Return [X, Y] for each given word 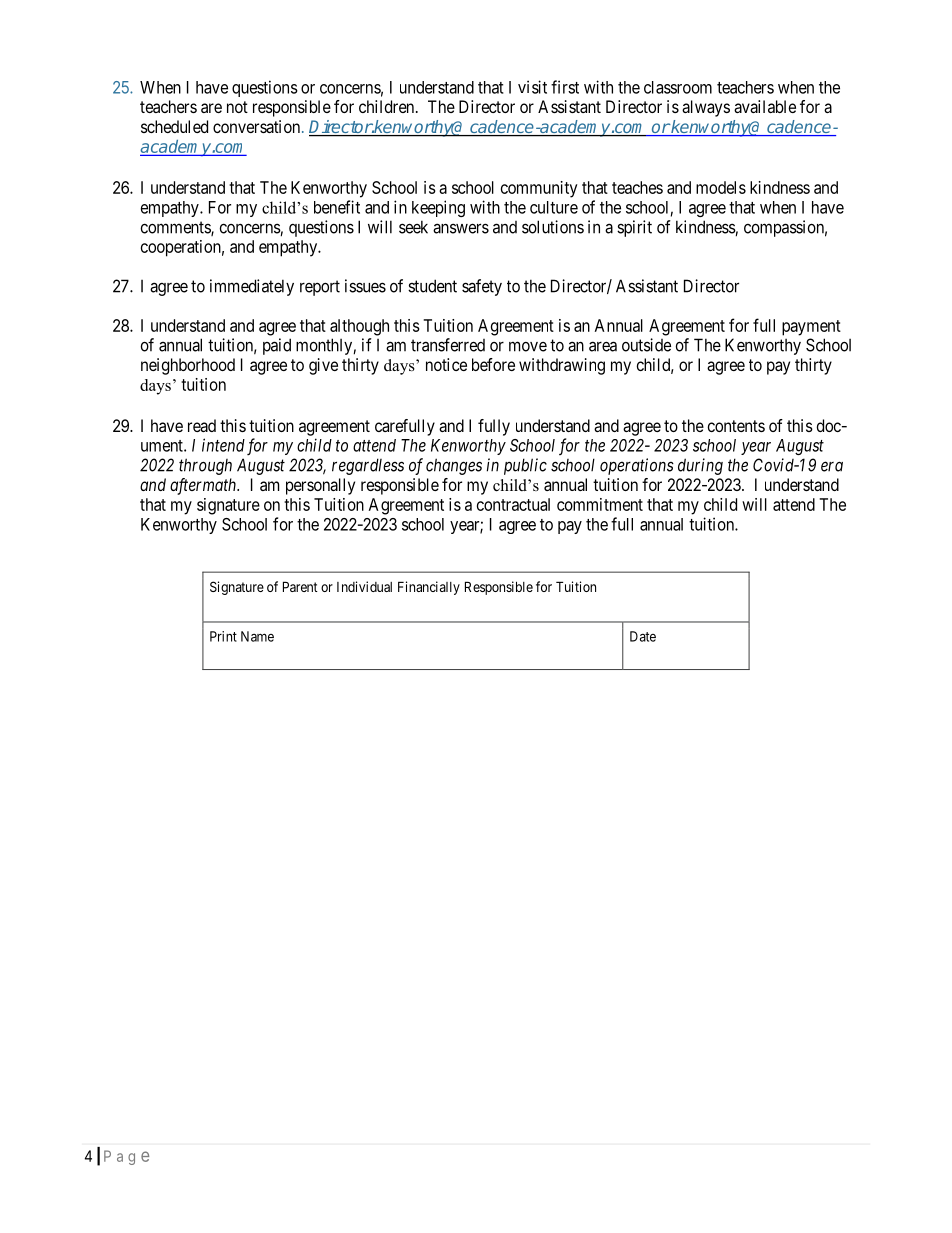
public [525, 466]
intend [223, 445]
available [765, 106]
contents [736, 426]
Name [257, 636]
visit [532, 87]
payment [811, 328]
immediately [252, 287]
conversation [258, 126]
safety [482, 287]
